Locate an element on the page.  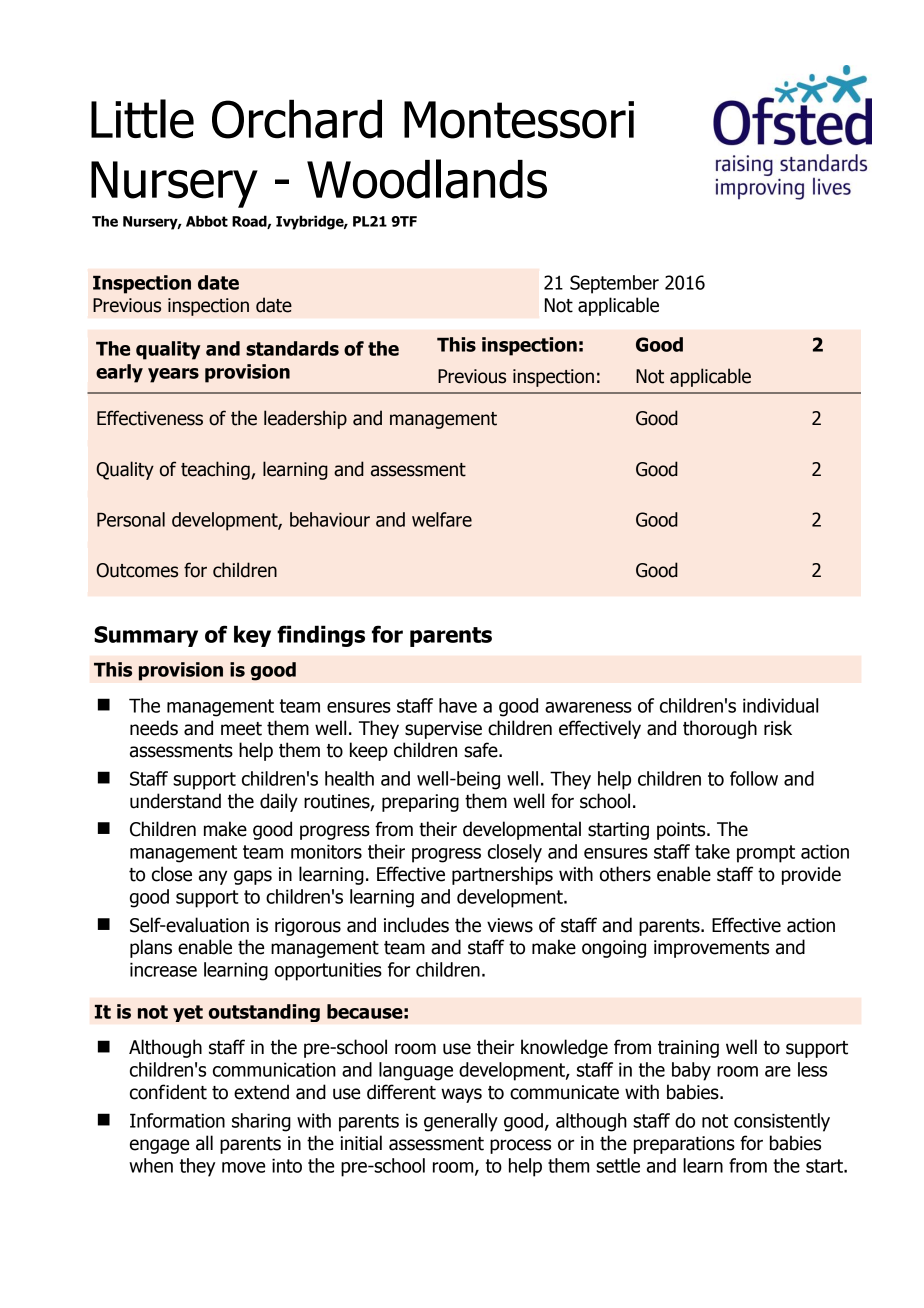
key is located at coordinates (252, 636).
